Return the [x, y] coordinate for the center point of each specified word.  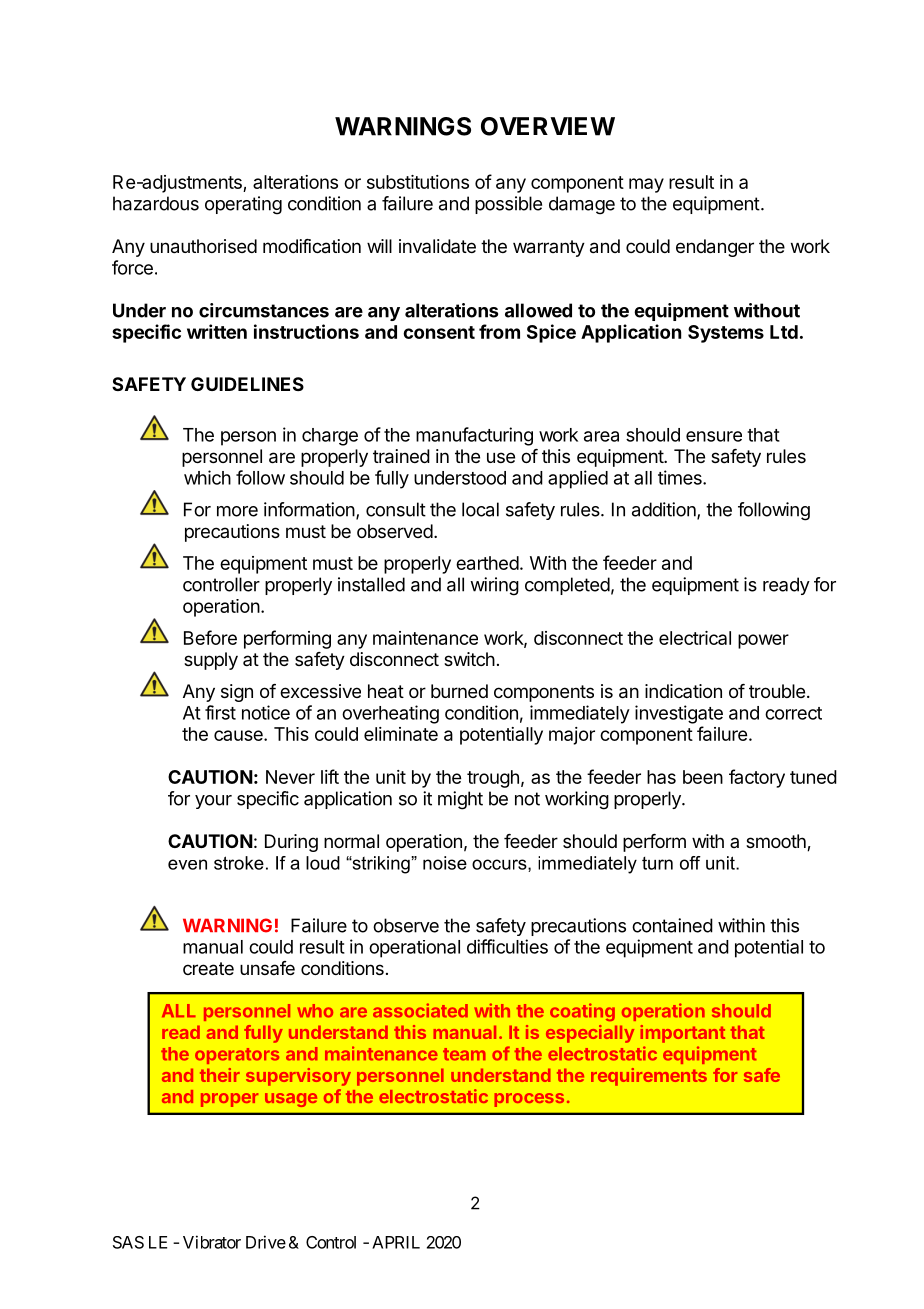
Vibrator [212, 1242]
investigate [679, 714]
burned [459, 691]
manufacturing [474, 436]
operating [243, 205]
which [207, 477]
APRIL [396, 1242]
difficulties [507, 946]
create [208, 969]
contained [672, 925]
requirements [649, 1077]
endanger [715, 248]
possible [508, 205]
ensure [714, 436]
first [220, 712]
